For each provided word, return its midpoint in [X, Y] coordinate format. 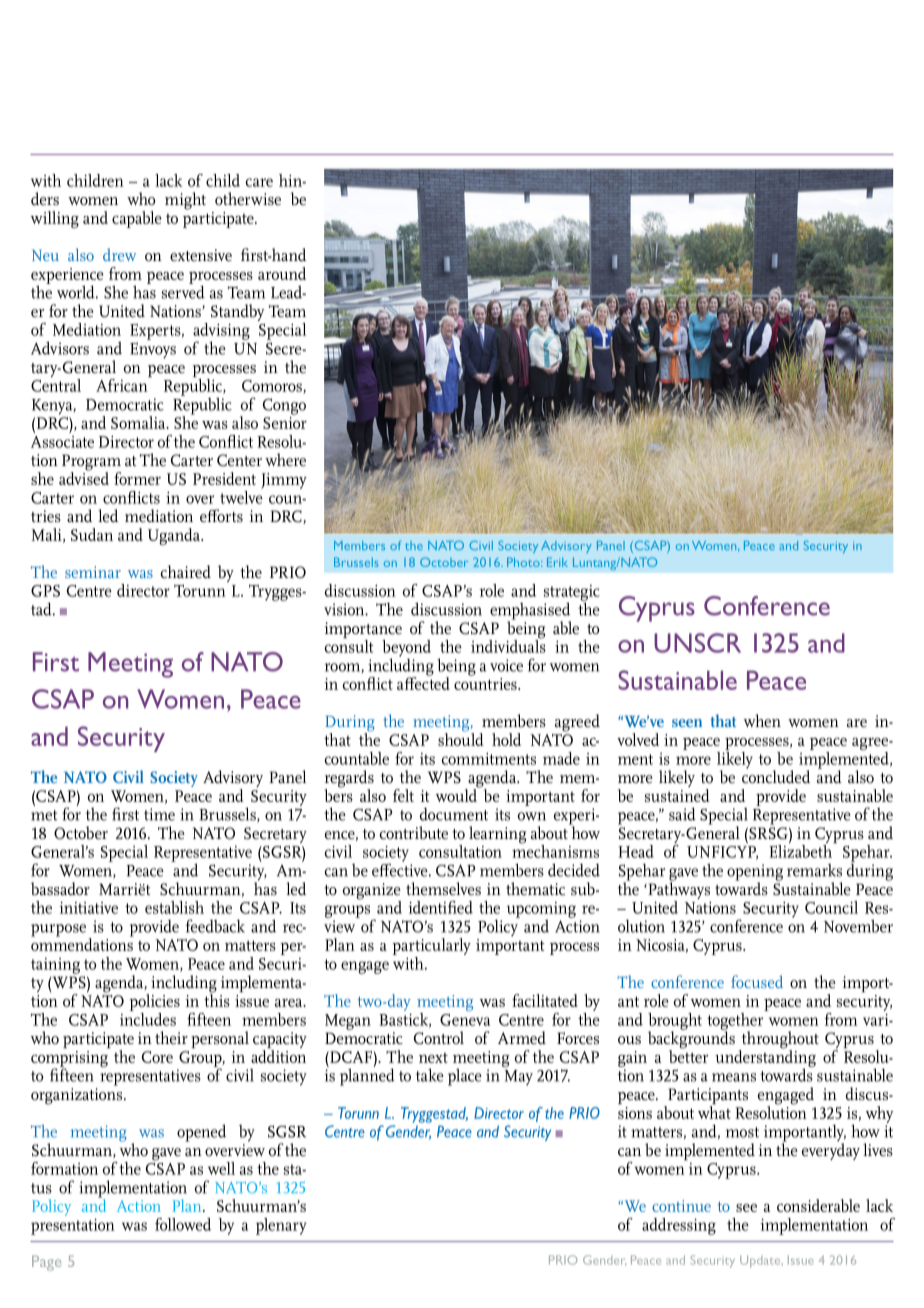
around [282, 273]
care [259, 182]
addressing [679, 1226]
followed [183, 1224]
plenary [281, 1226]
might [185, 201]
